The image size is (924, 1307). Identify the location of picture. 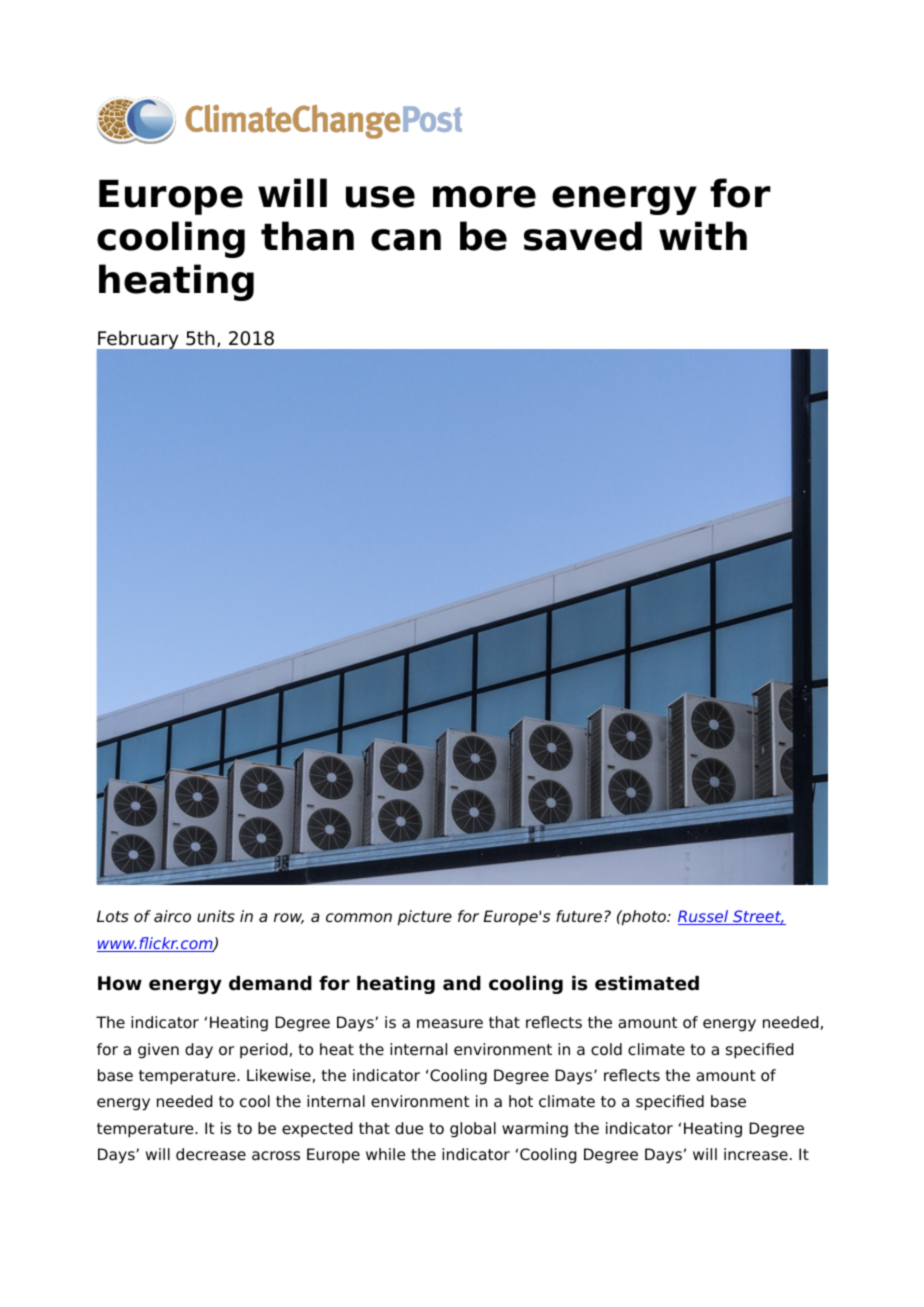
(425, 918).
